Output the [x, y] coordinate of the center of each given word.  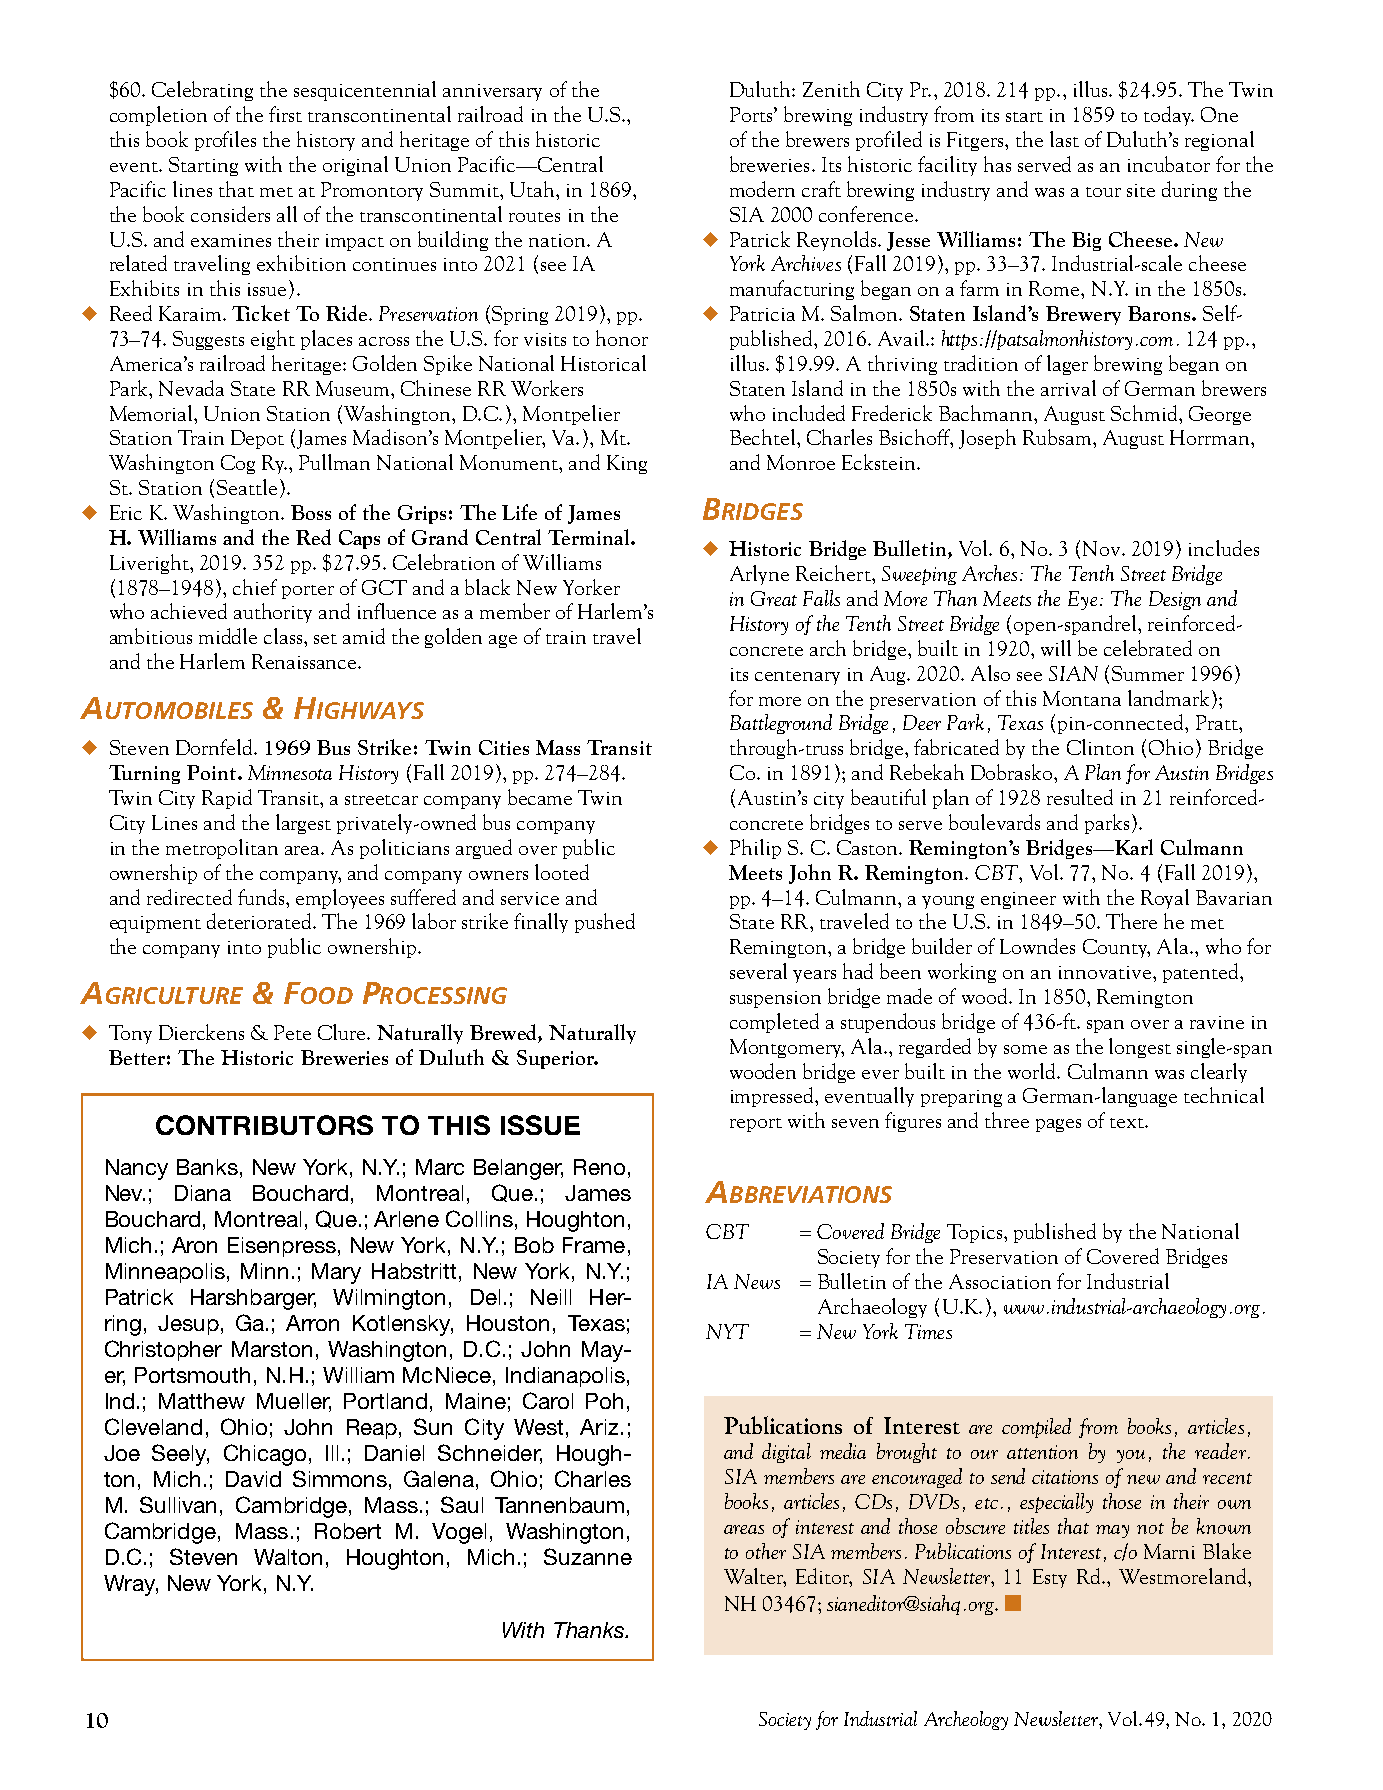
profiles [225, 141]
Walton [288, 1557]
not [1150, 1528]
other [766, 1551]
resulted [1080, 797]
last [1064, 139]
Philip [755, 849]
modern [762, 189]
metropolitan [222, 849]
